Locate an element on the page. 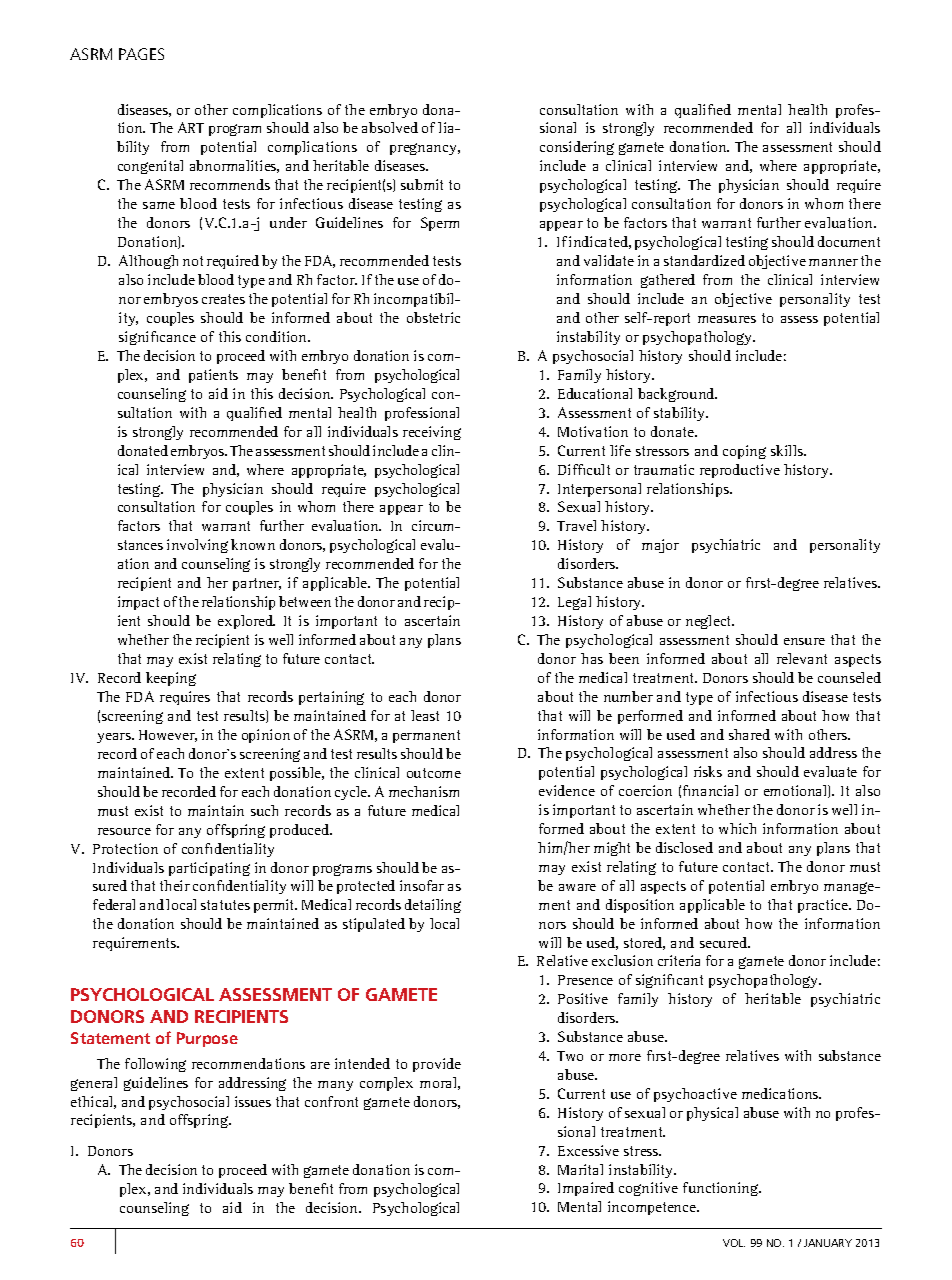  Impaired is located at coordinates (586, 1189).
